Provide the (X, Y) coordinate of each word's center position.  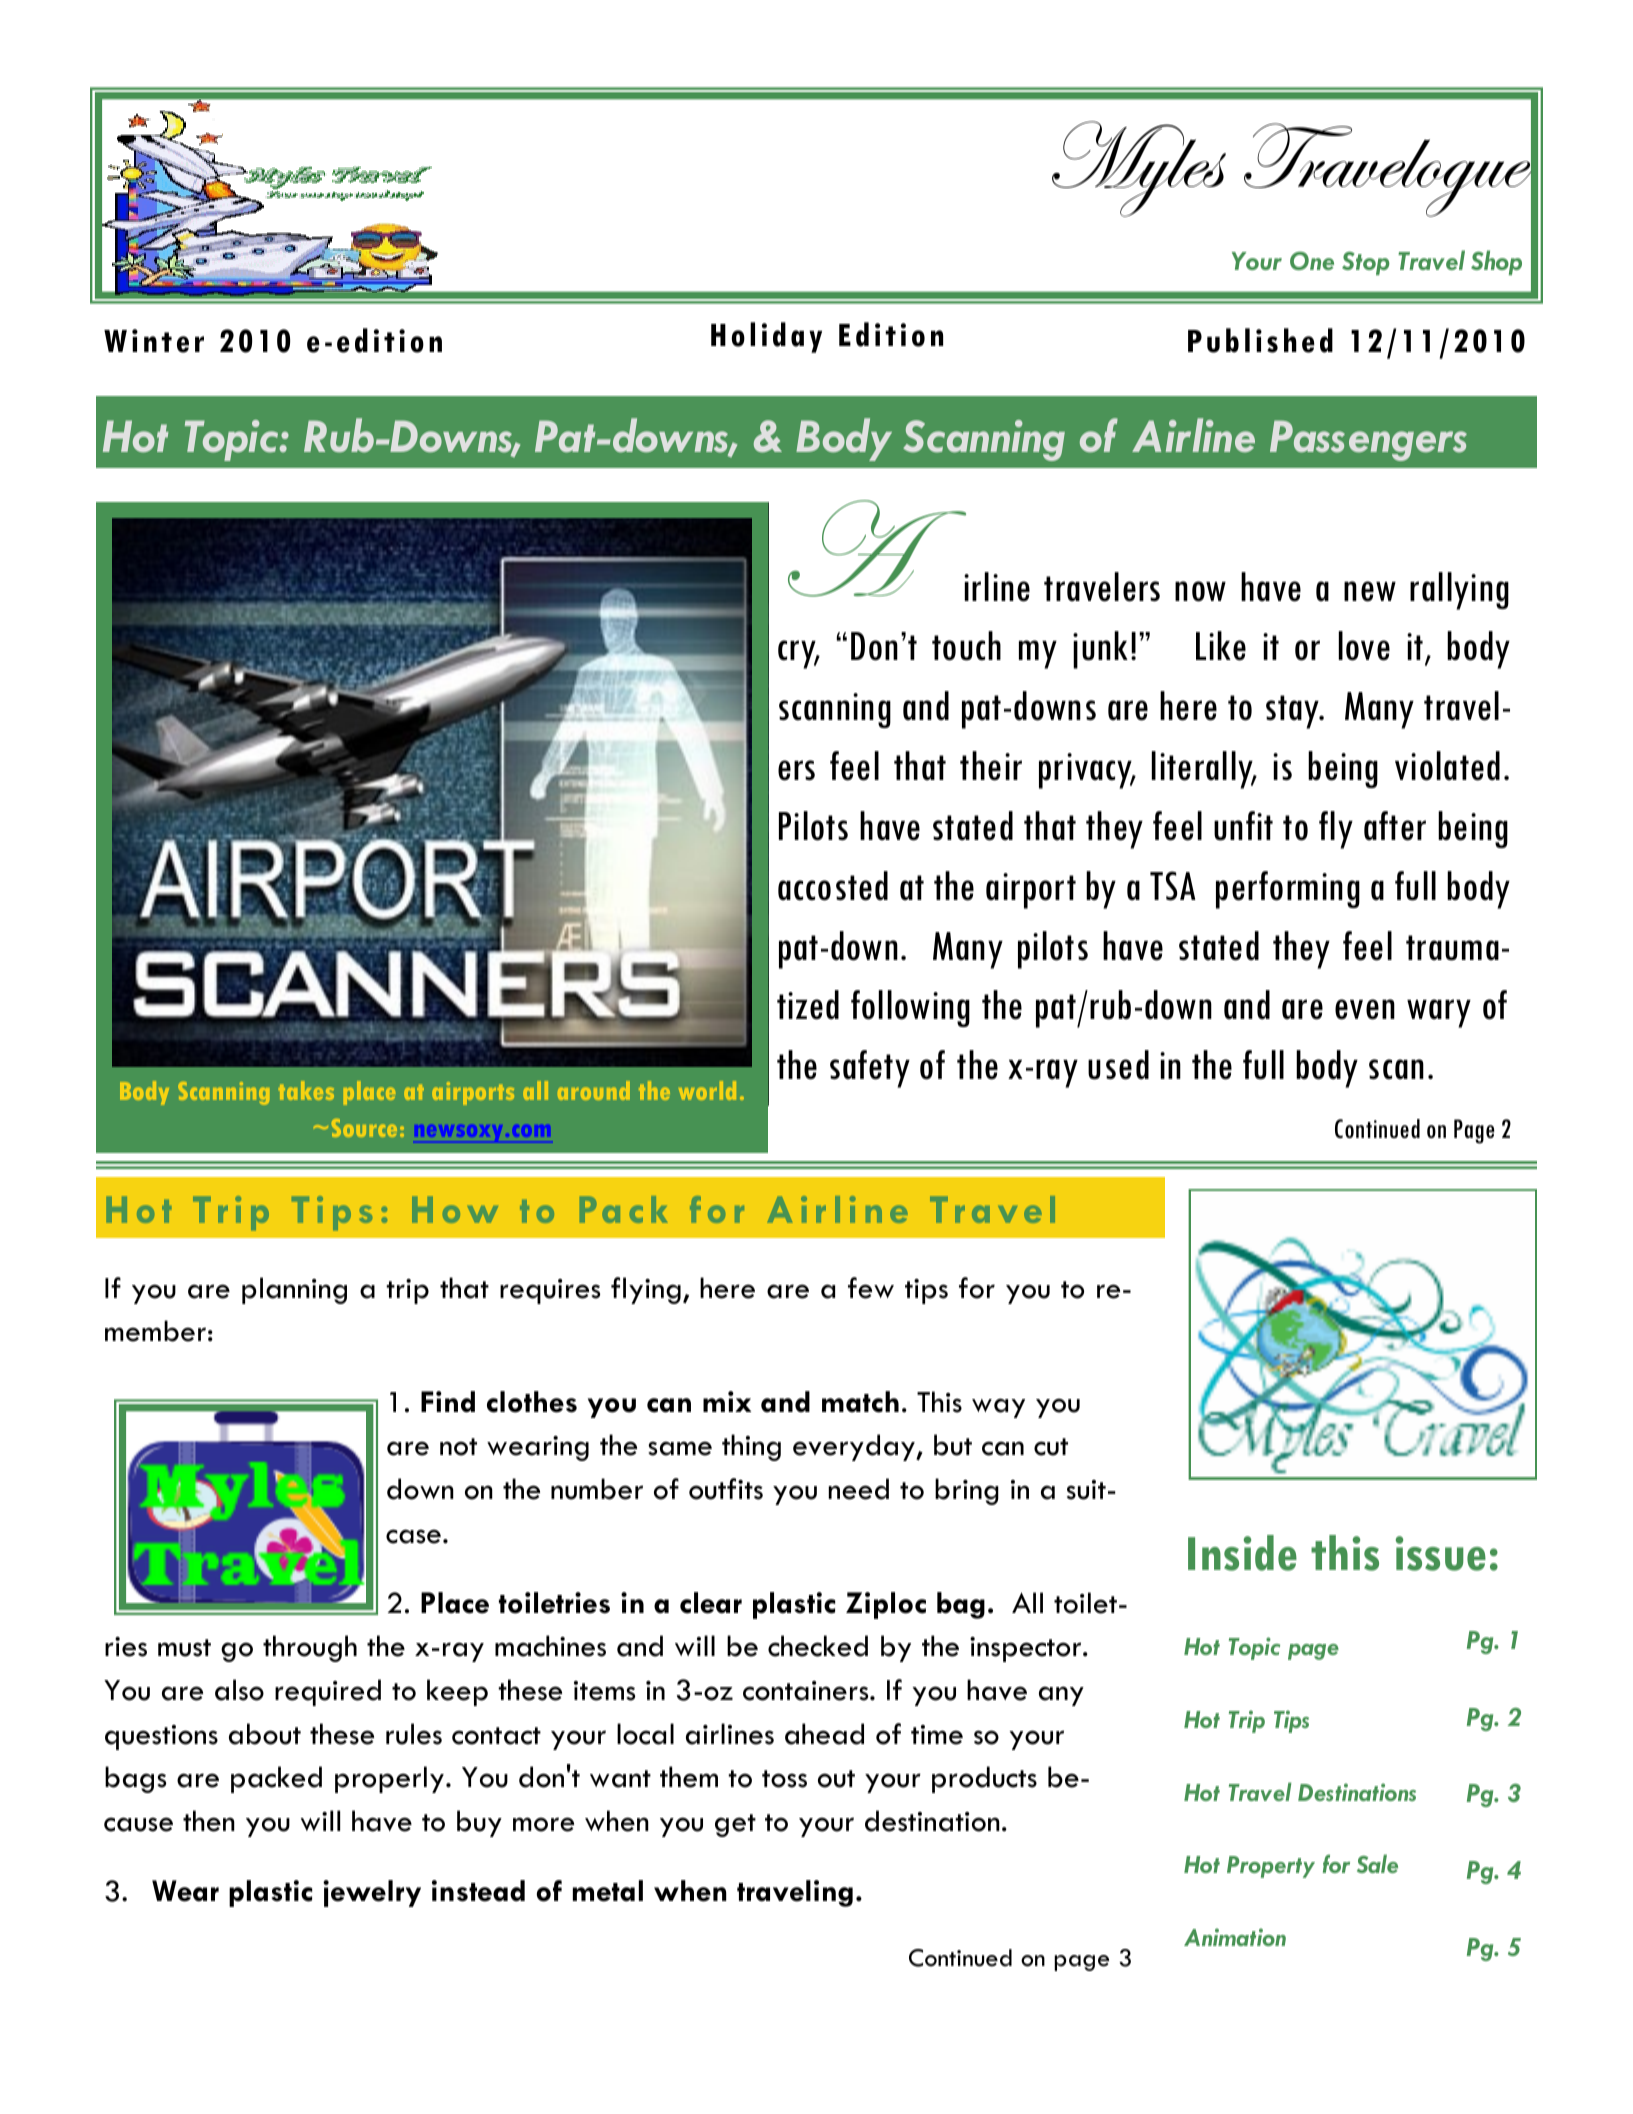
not (458, 1447)
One (1312, 261)
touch (966, 646)
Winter (154, 341)
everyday (855, 1447)
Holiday (766, 337)
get (735, 1825)
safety (870, 1069)
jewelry (372, 1893)
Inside (1242, 1553)
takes (306, 1090)
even (1365, 1009)
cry (798, 654)
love (1364, 646)
